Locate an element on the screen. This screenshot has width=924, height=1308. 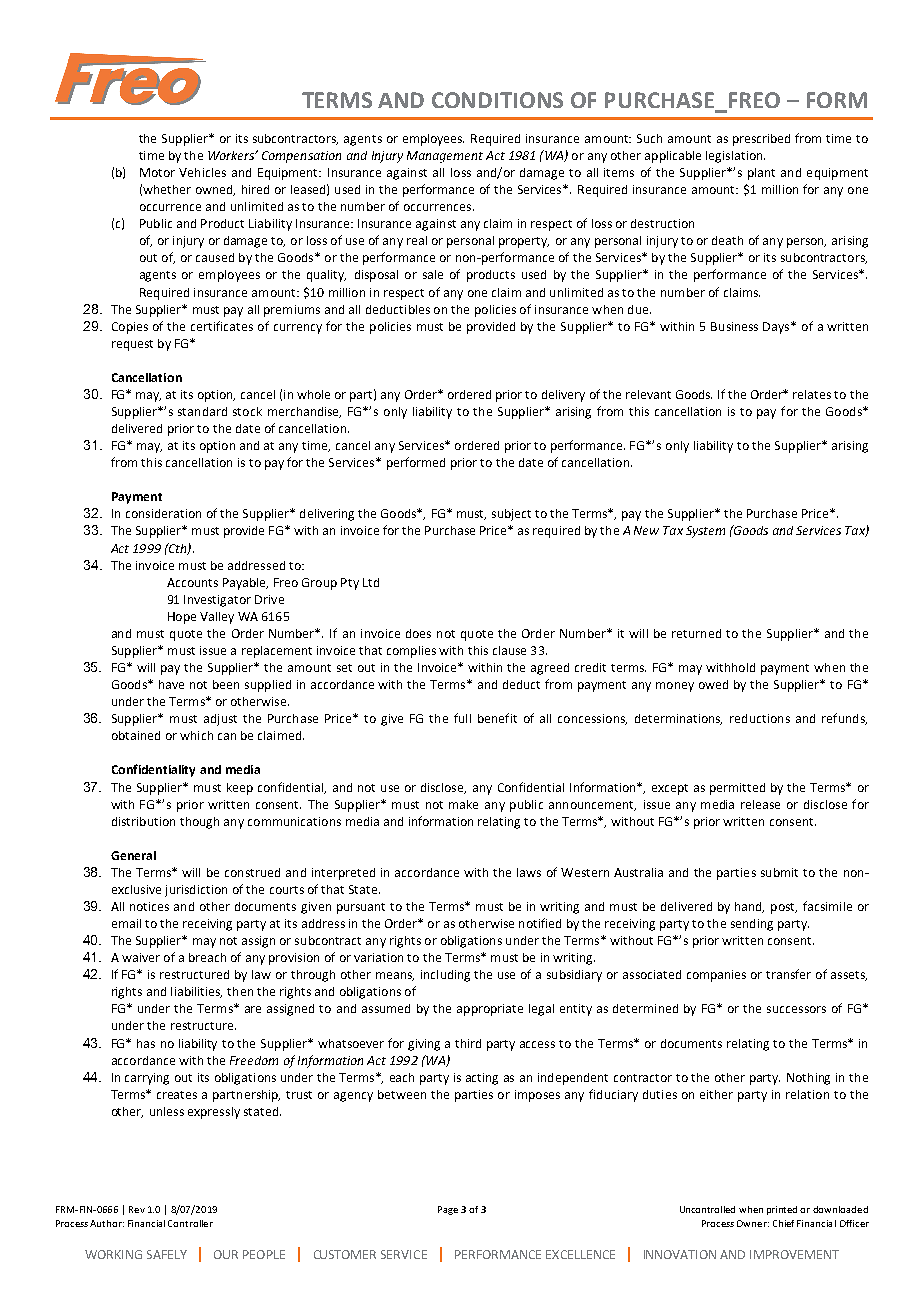
Controller is located at coordinates (190, 1223).
